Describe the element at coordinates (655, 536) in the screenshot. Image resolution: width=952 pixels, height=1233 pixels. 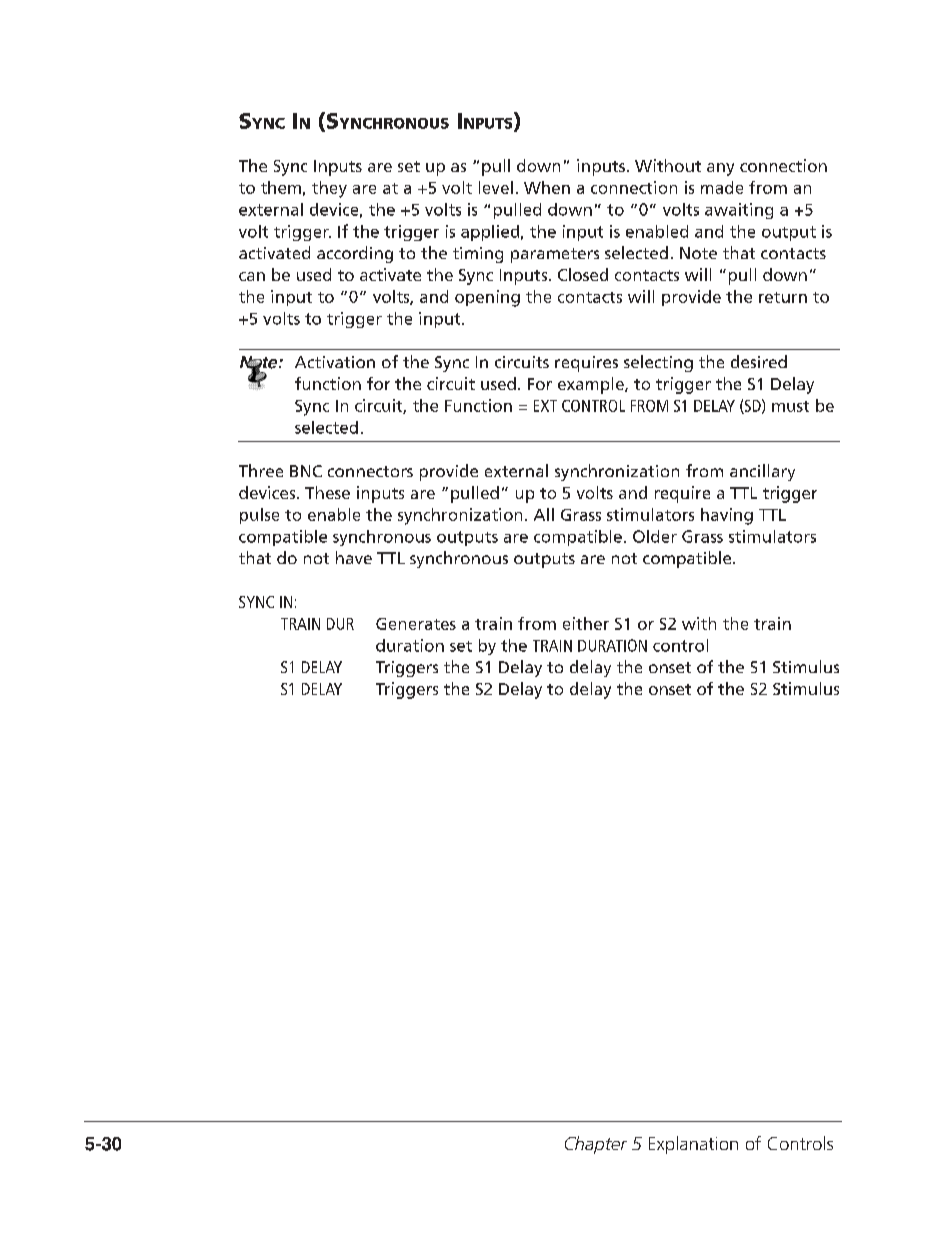
I see `Older` at that location.
